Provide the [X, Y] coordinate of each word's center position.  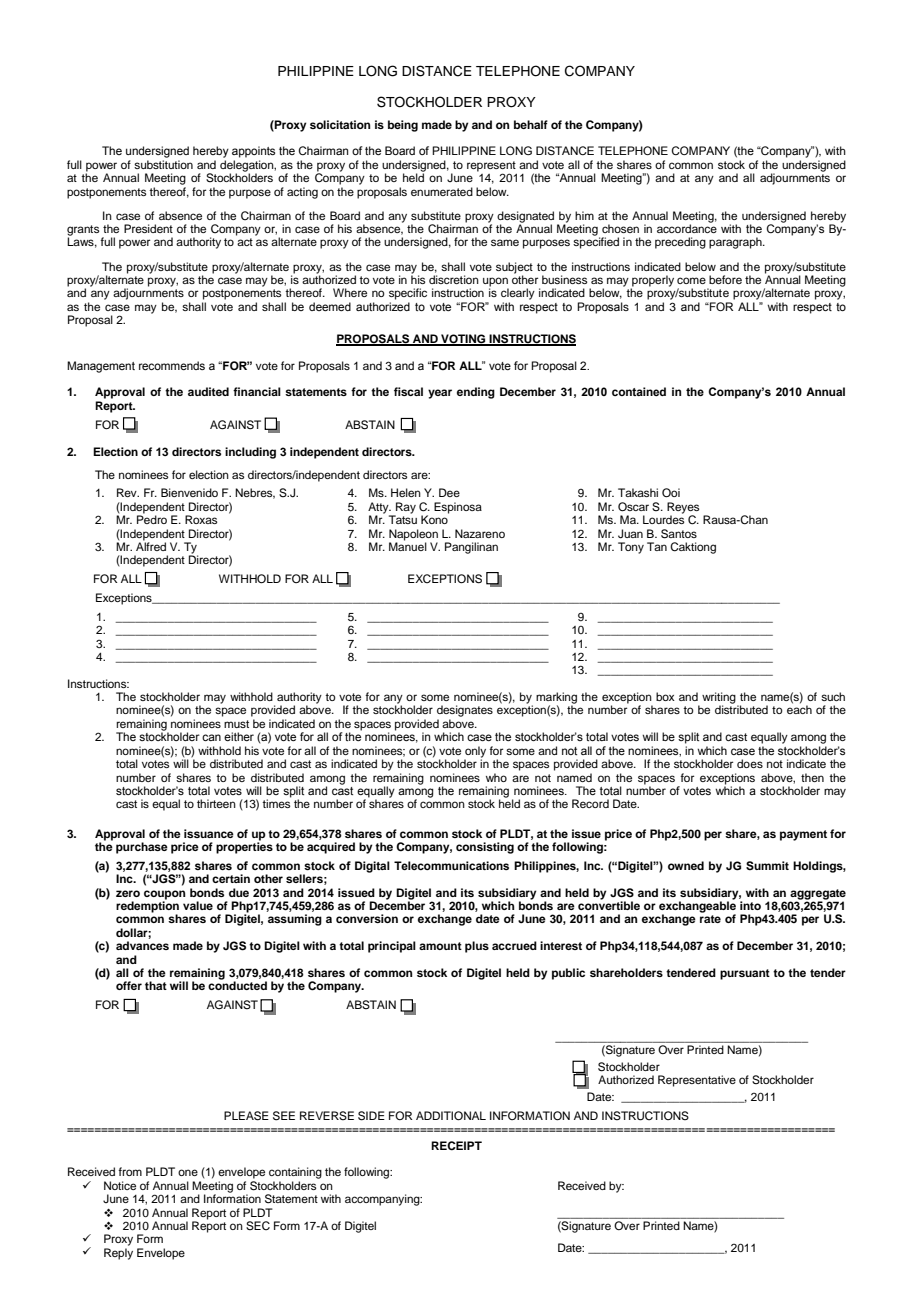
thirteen [216, 803]
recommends [172, 365]
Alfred [151, 545]
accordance [687, 227]
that [156, 985]
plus [477, 947]
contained [639, 391]
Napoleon [413, 536]
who [496, 777]
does [750, 763]
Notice [120, 1185]
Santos [679, 534]
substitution [163, 164]
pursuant [745, 974]
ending [476, 393]
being [403, 126]
